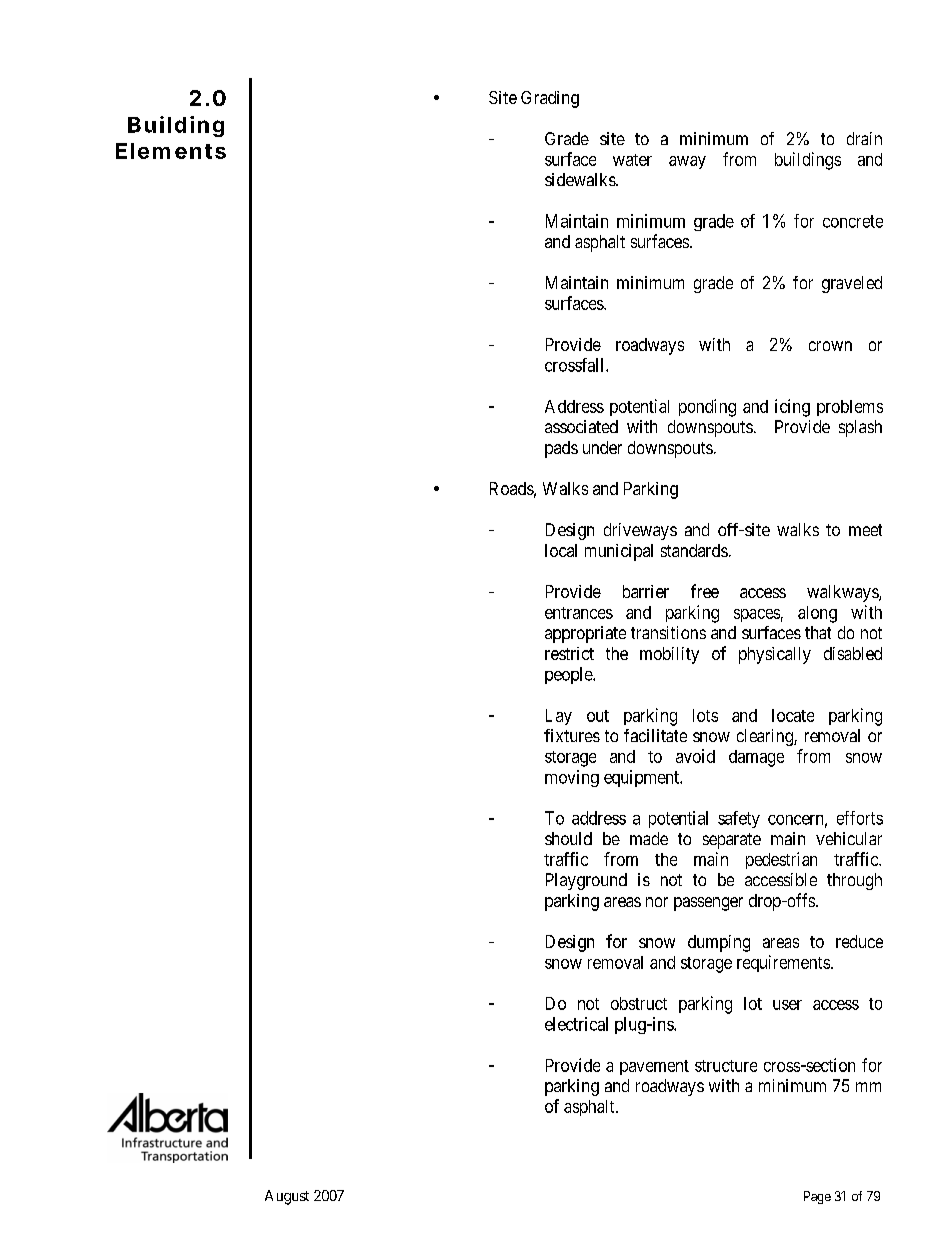 The image size is (952, 1233). I want to click on Grading, so click(550, 99).
